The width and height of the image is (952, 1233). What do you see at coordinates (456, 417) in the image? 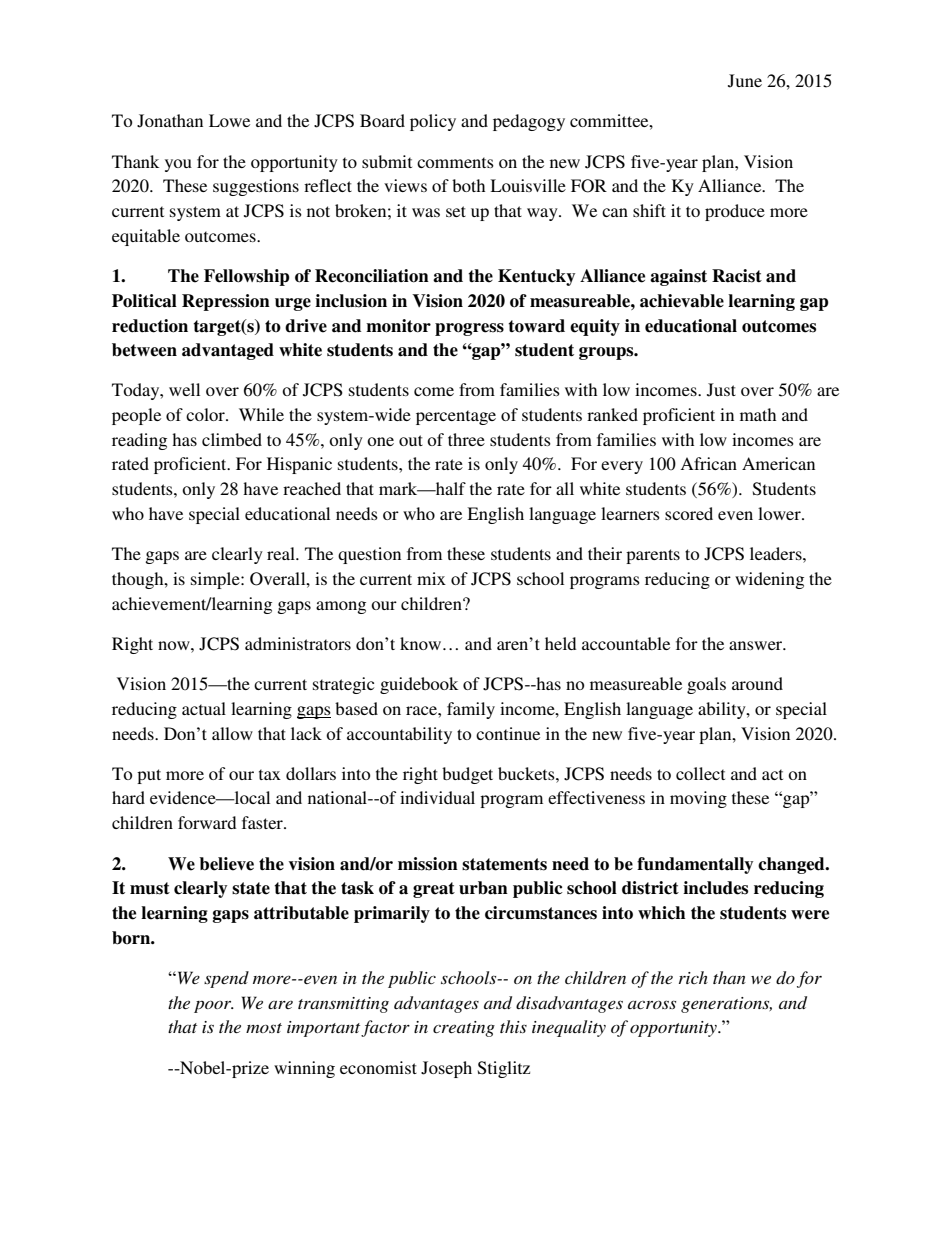
I see `percentage` at bounding box center [456, 417].
